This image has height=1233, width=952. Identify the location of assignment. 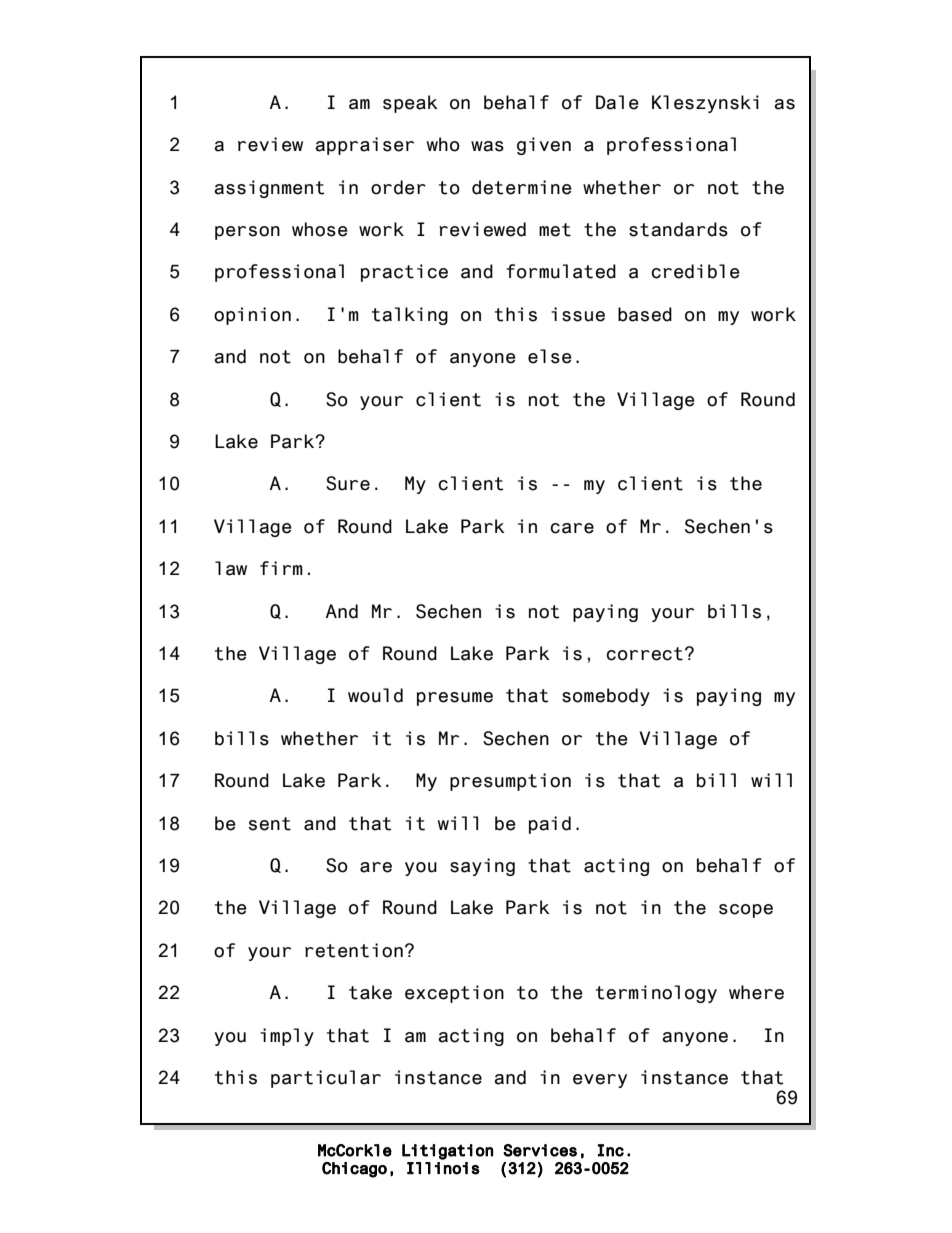
(269, 189).
